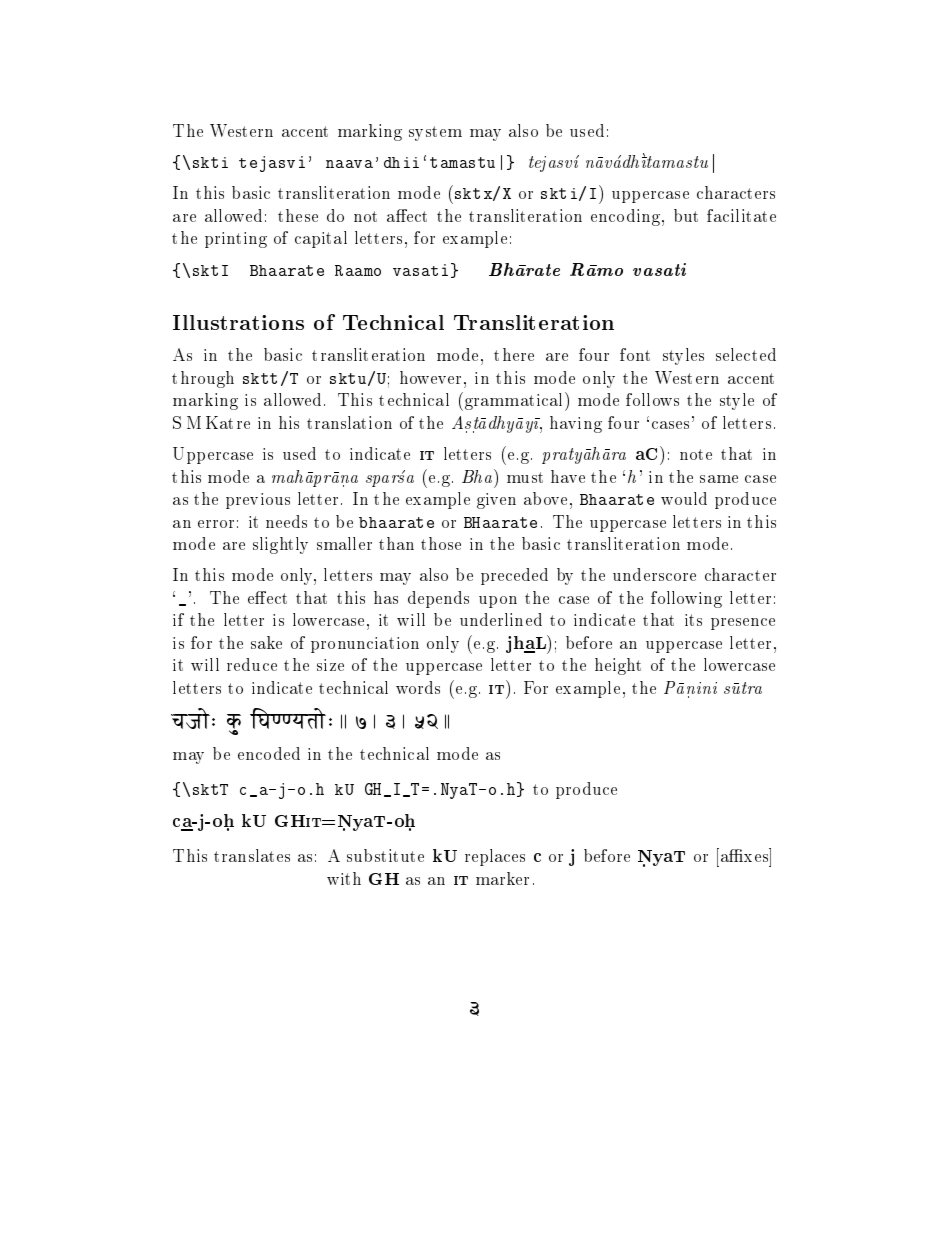  I want to click on system, so click(435, 133).
